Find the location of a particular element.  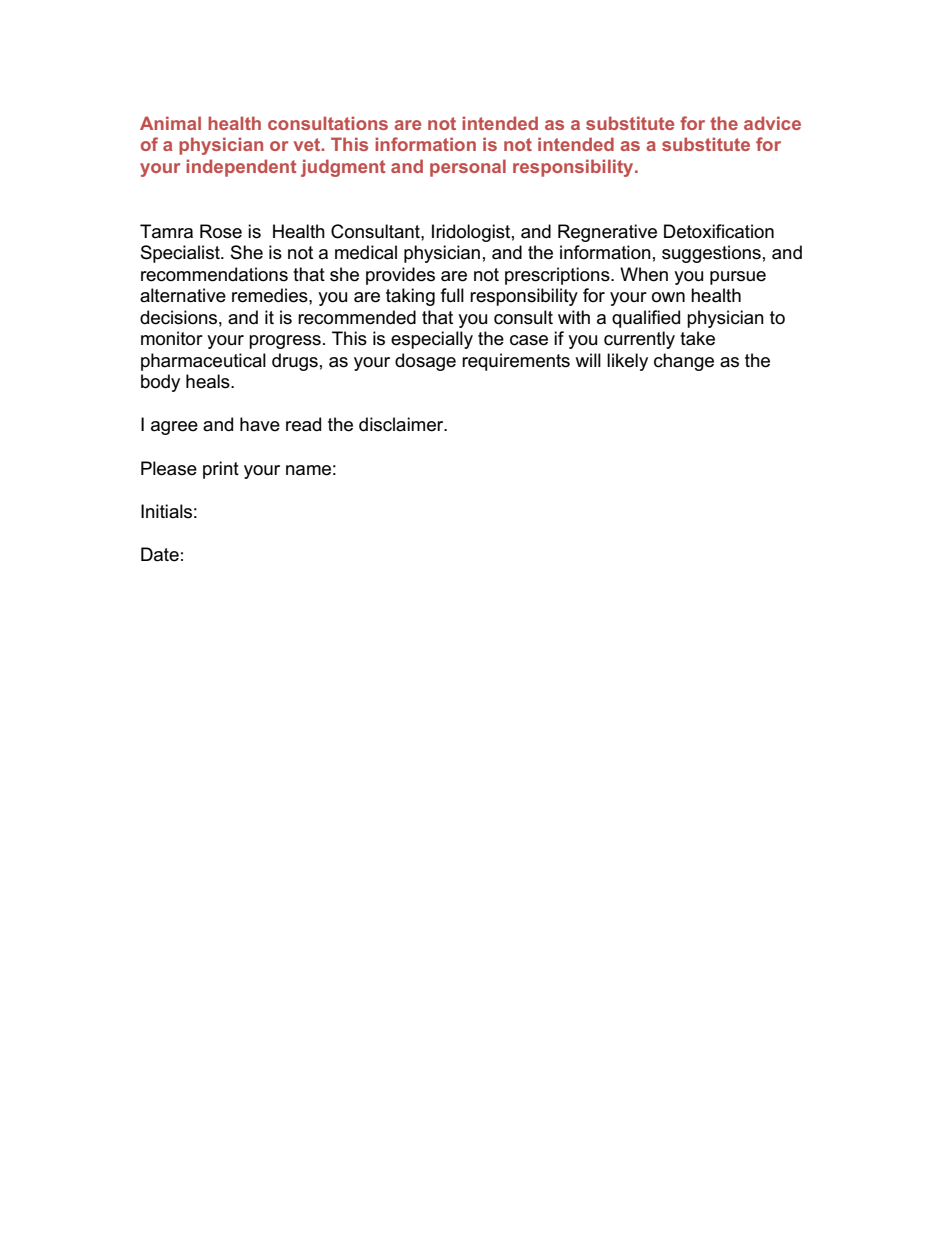

progress is located at coordinates (285, 342).
